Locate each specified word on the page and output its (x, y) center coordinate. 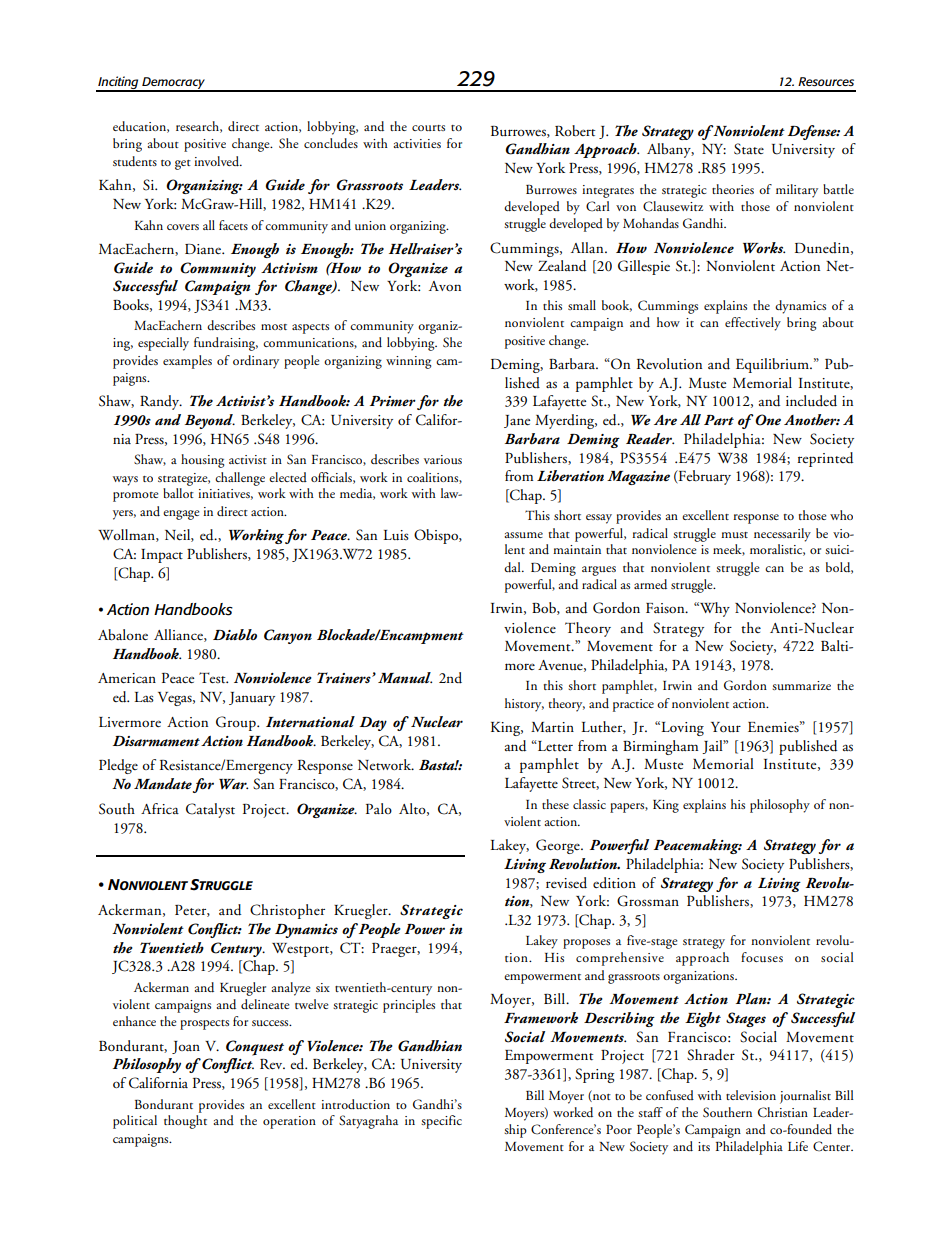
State (749, 149)
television (751, 1095)
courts (428, 128)
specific (441, 1122)
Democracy (173, 84)
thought (185, 1122)
